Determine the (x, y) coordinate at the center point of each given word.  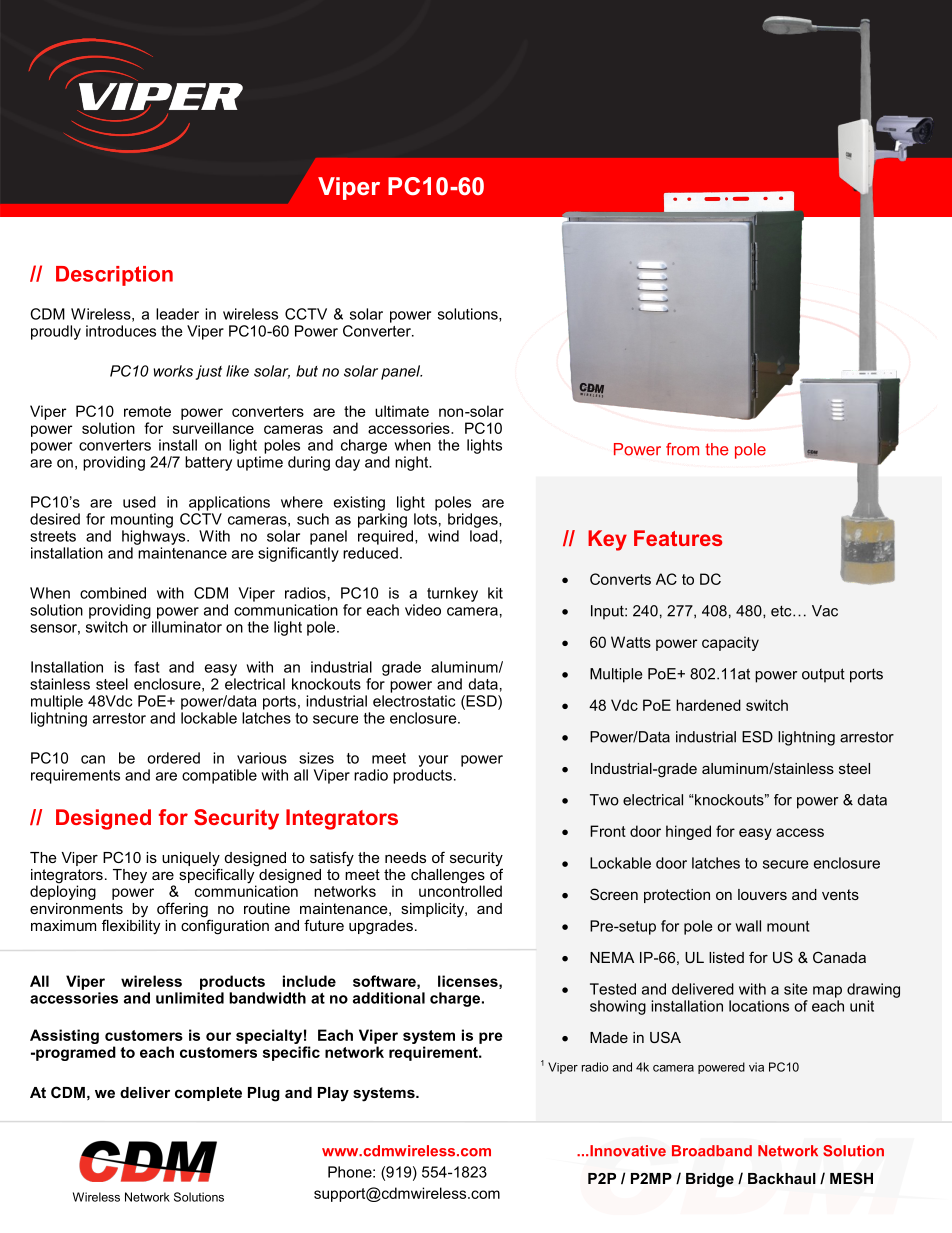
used (139, 502)
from (682, 449)
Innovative (628, 1151)
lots (425, 519)
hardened (708, 705)
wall (748, 926)
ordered (173, 758)
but (307, 371)
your (433, 761)
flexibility (131, 926)
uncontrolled (460, 890)
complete (208, 1094)
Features (678, 538)
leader (177, 314)
